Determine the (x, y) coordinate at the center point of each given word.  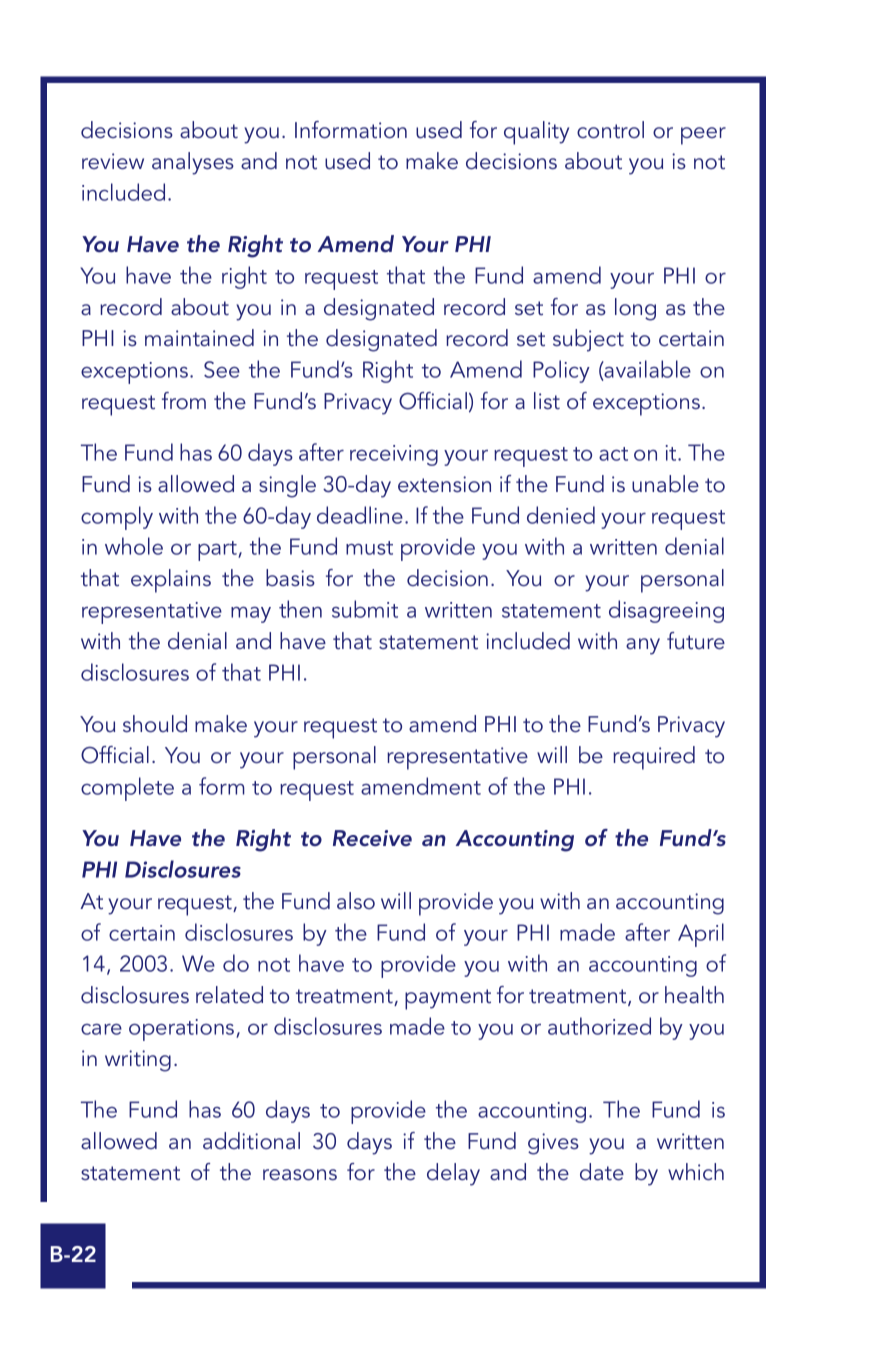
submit (365, 609)
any (643, 646)
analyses (193, 163)
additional (251, 1141)
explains (171, 581)
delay (453, 1174)
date (602, 1172)
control (610, 130)
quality (536, 133)
